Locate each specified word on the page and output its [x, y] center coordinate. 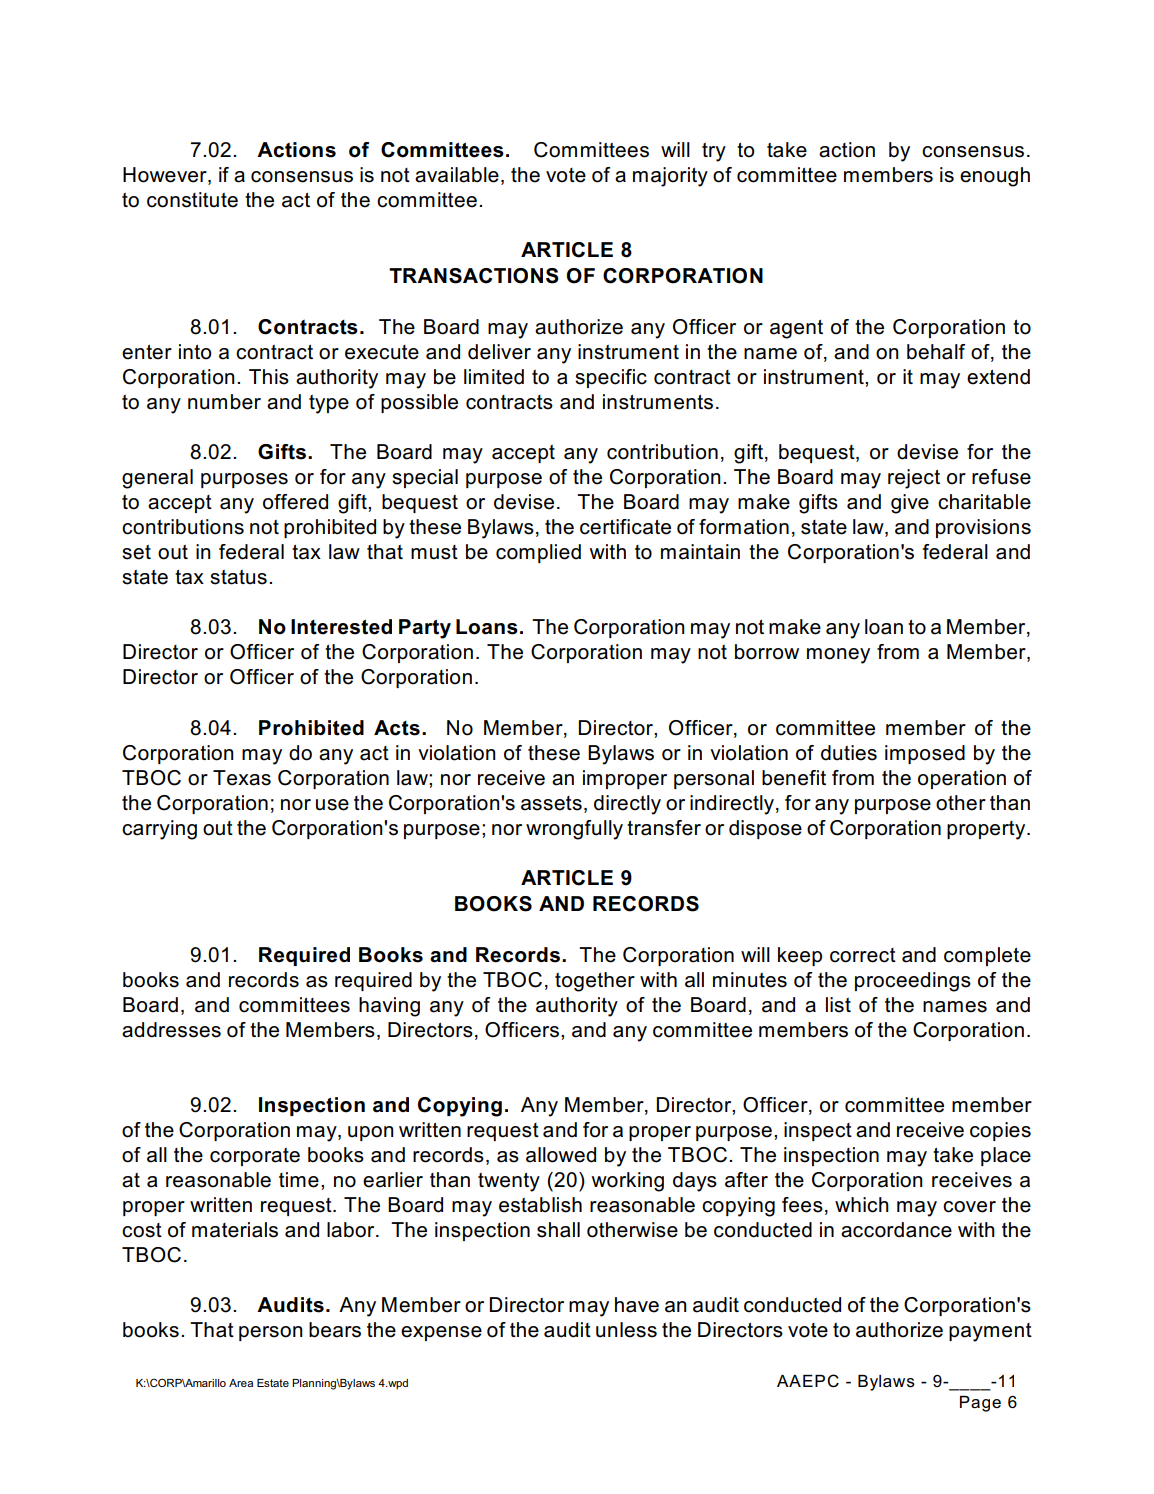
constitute [192, 200]
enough [995, 177]
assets [551, 803]
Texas [242, 778]
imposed [925, 754]
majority [670, 177]
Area [241, 1383]
